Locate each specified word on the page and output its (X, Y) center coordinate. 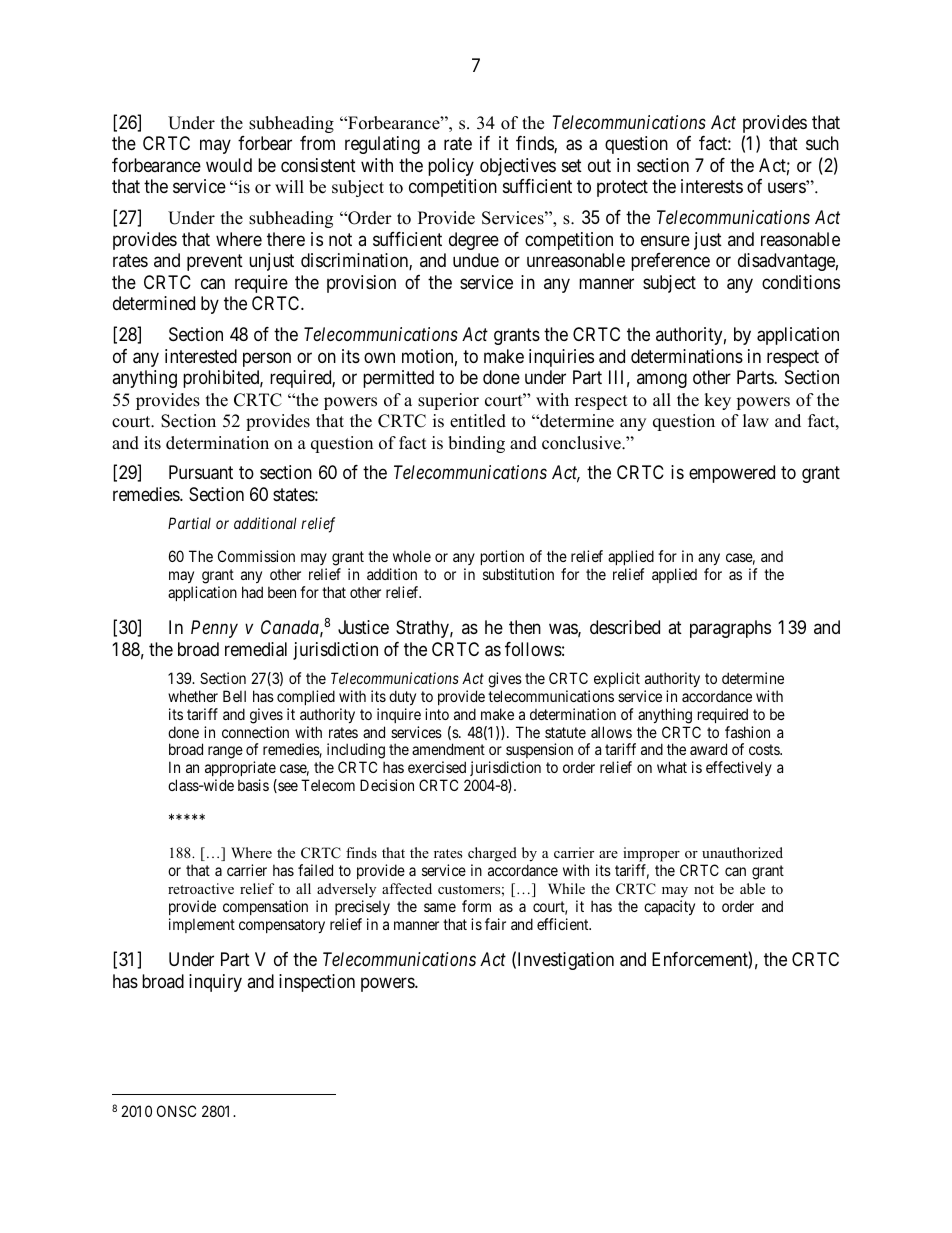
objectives (518, 167)
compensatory (282, 926)
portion (502, 559)
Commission (256, 556)
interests (712, 186)
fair (495, 924)
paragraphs (730, 629)
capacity (669, 907)
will (289, 186)
